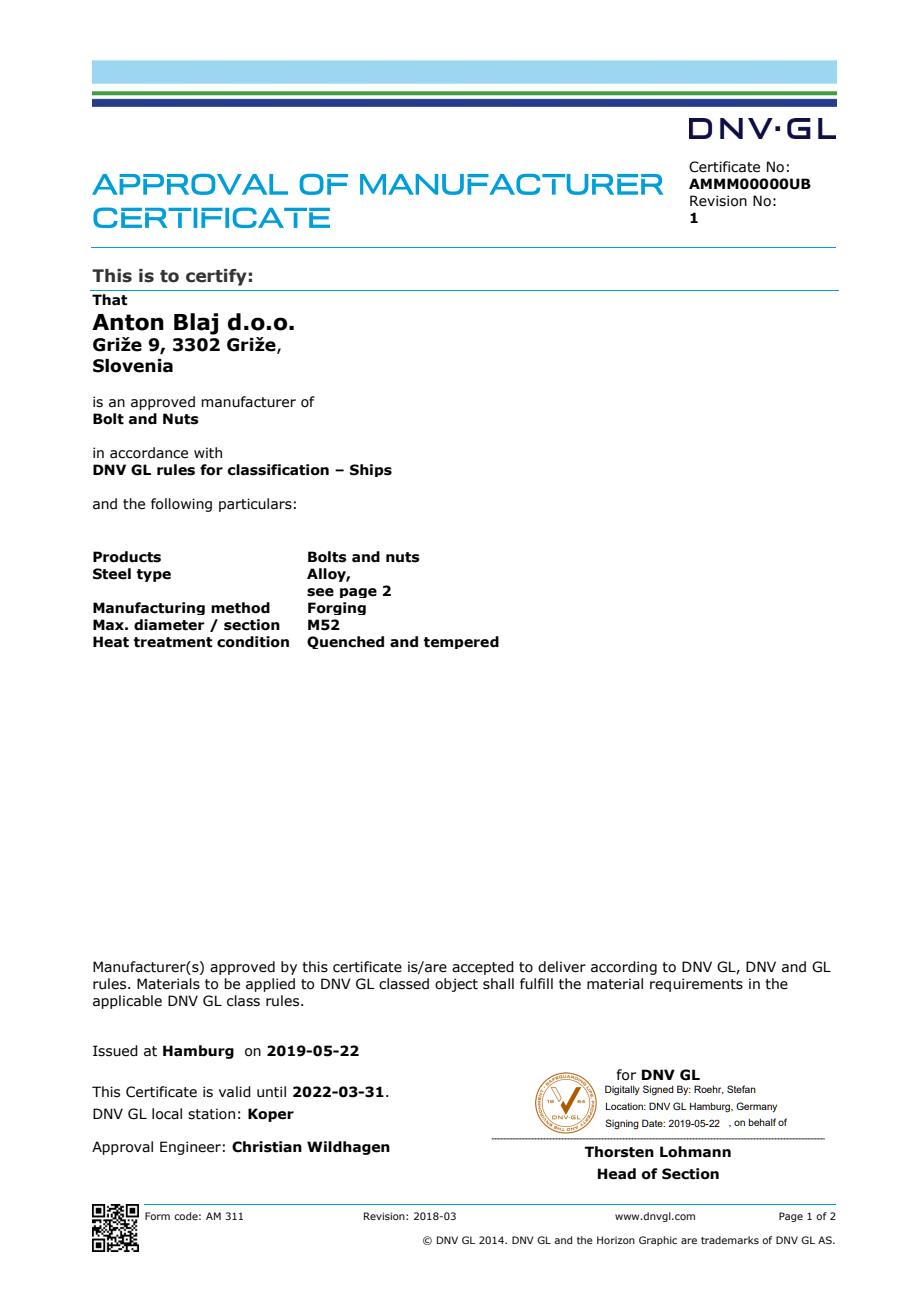  What do you see at coordinates (169, 625) in the page?
I see `diameter` at bounding box center [169, 625].
